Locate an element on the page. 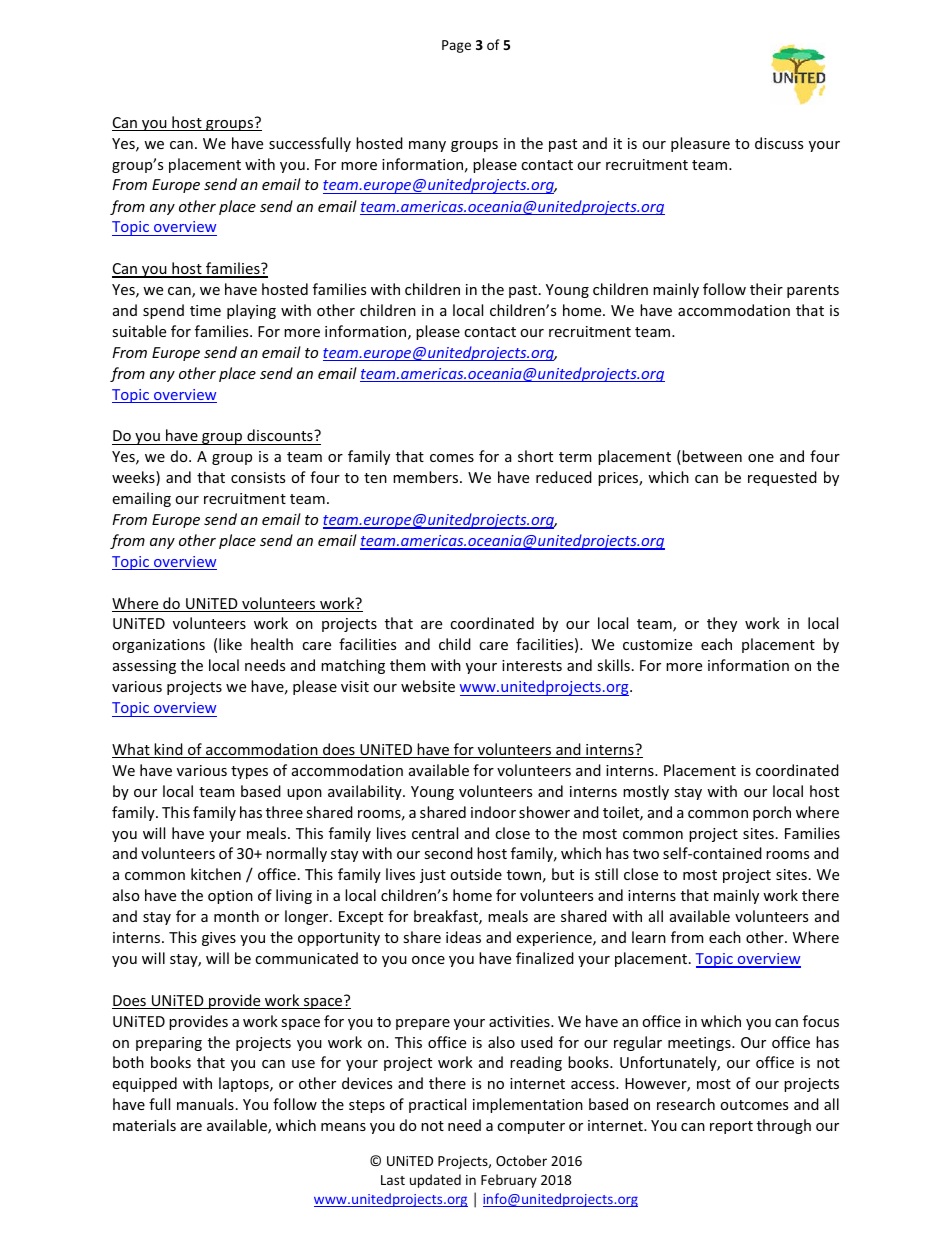 This page has height=1233, width=952. time is located at coordinates (205, 310).
